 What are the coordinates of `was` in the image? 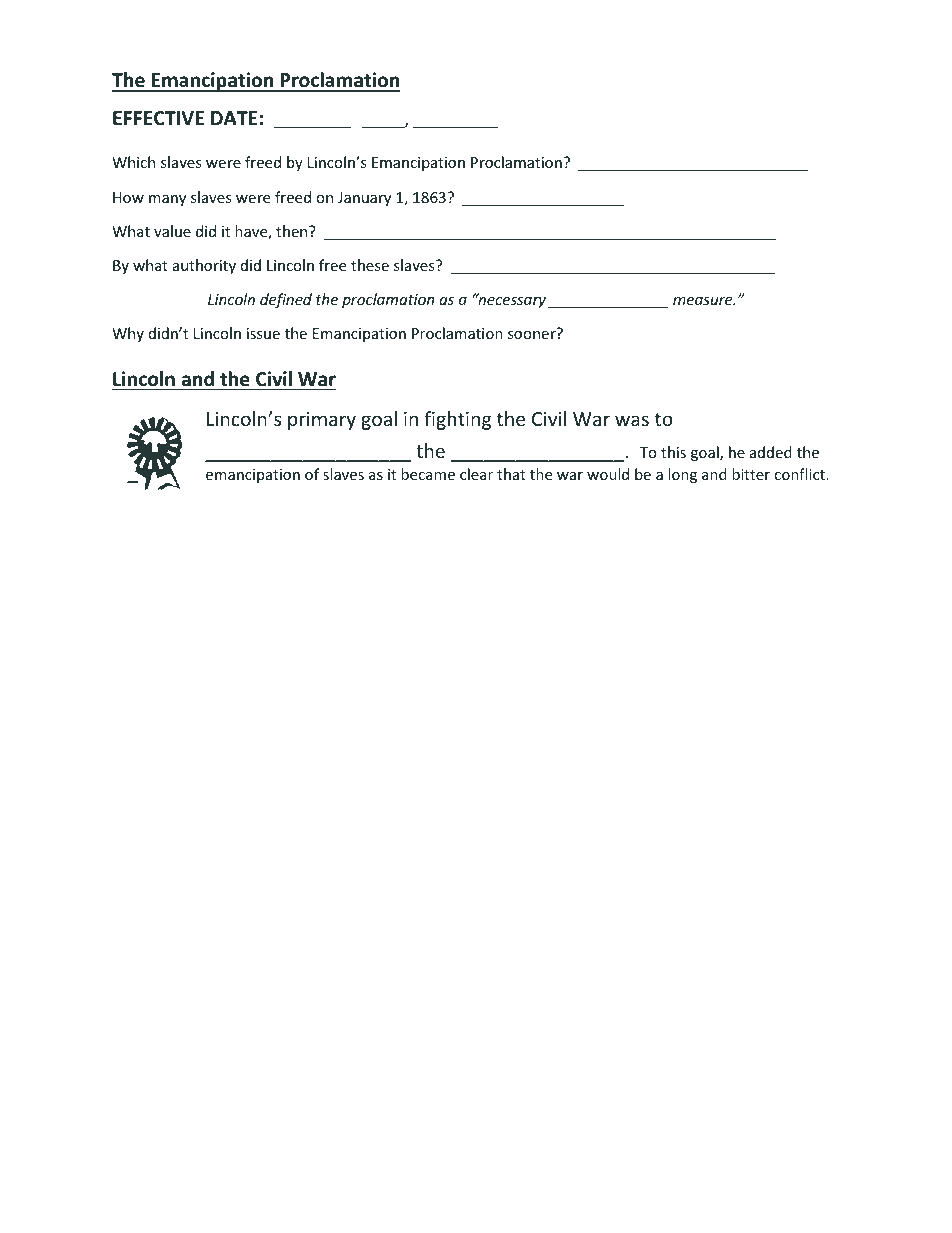 It's located at (632, 420).
